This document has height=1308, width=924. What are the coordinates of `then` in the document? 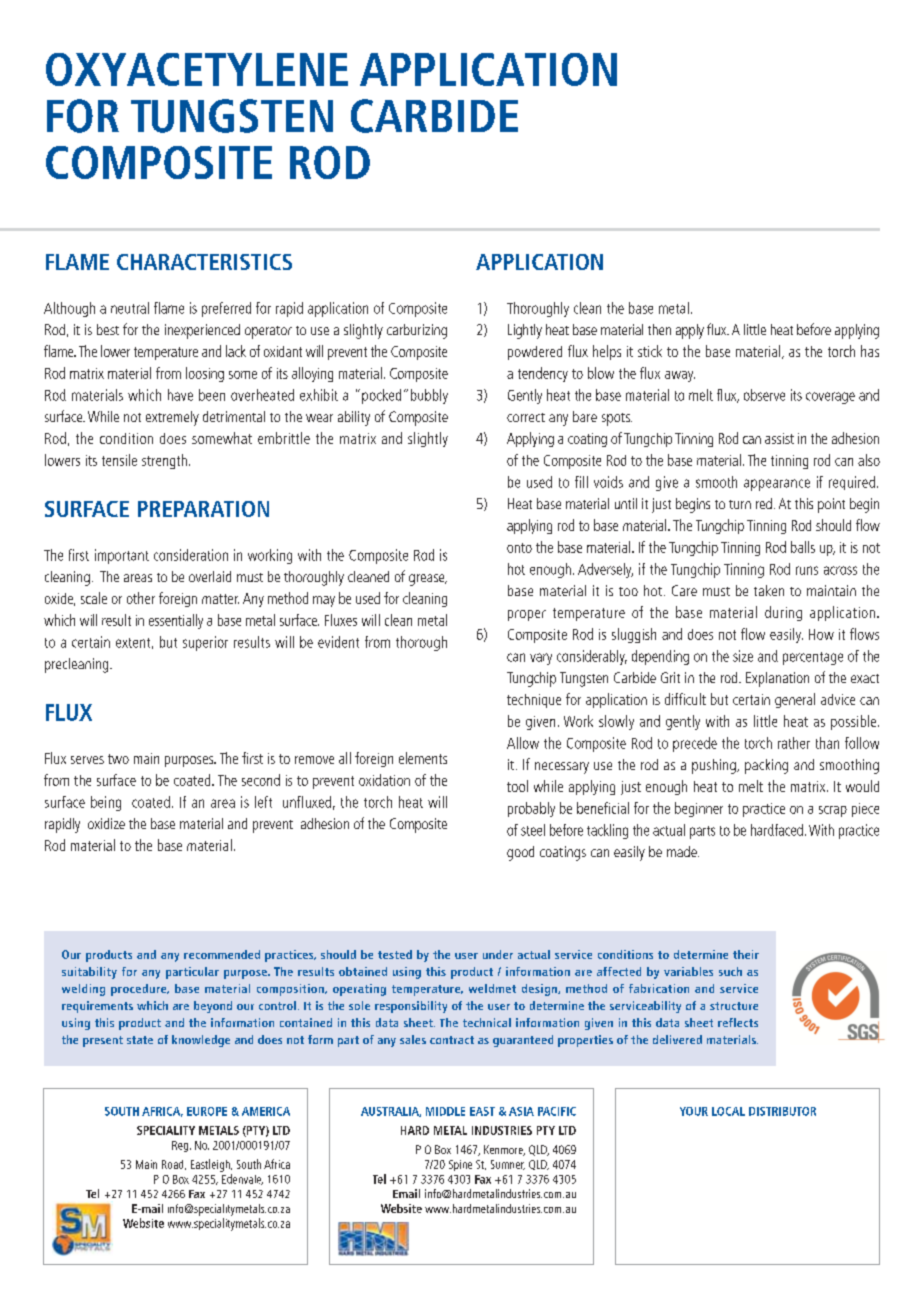 It's located at (659, 329).
